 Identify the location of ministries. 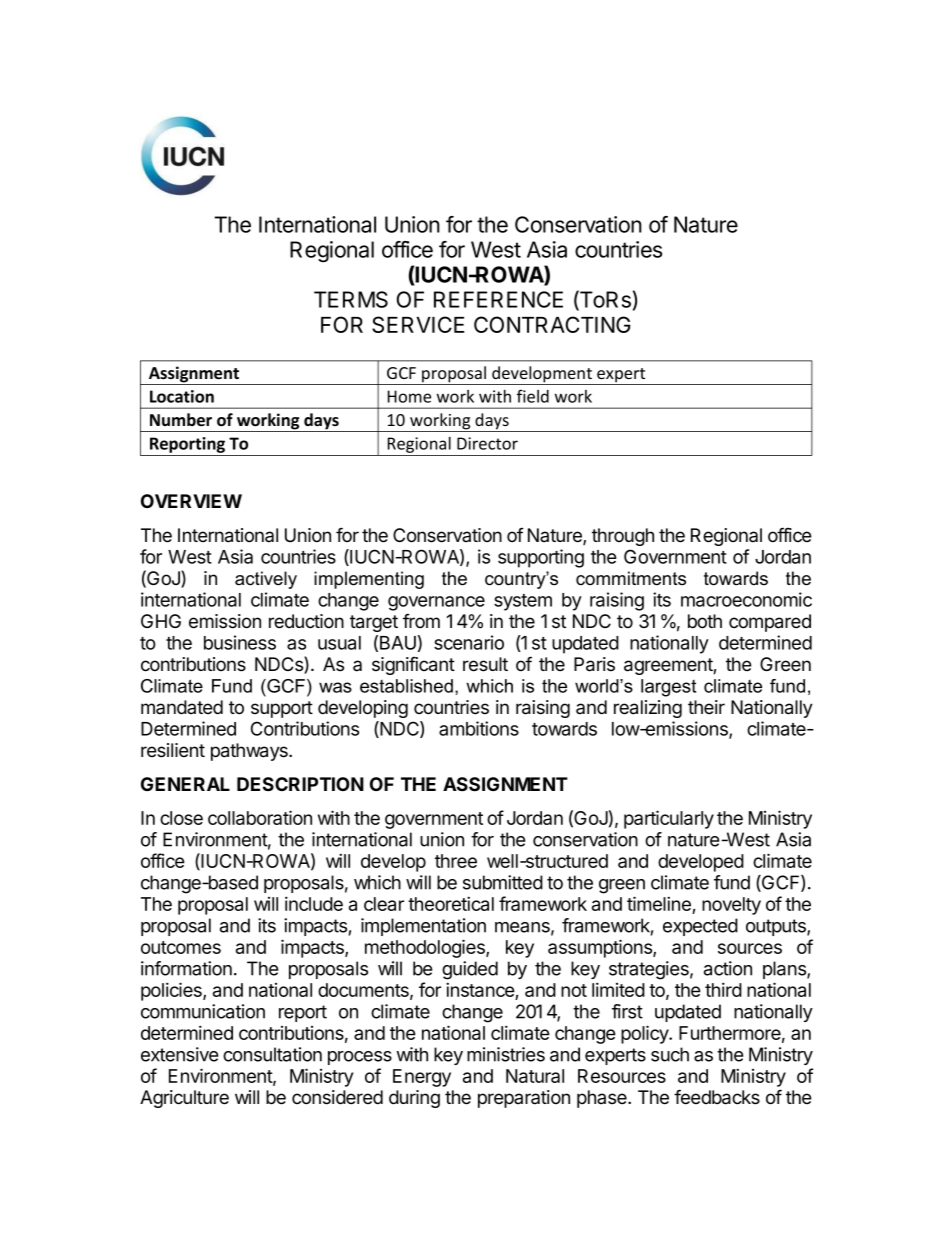
(506, 1054).
